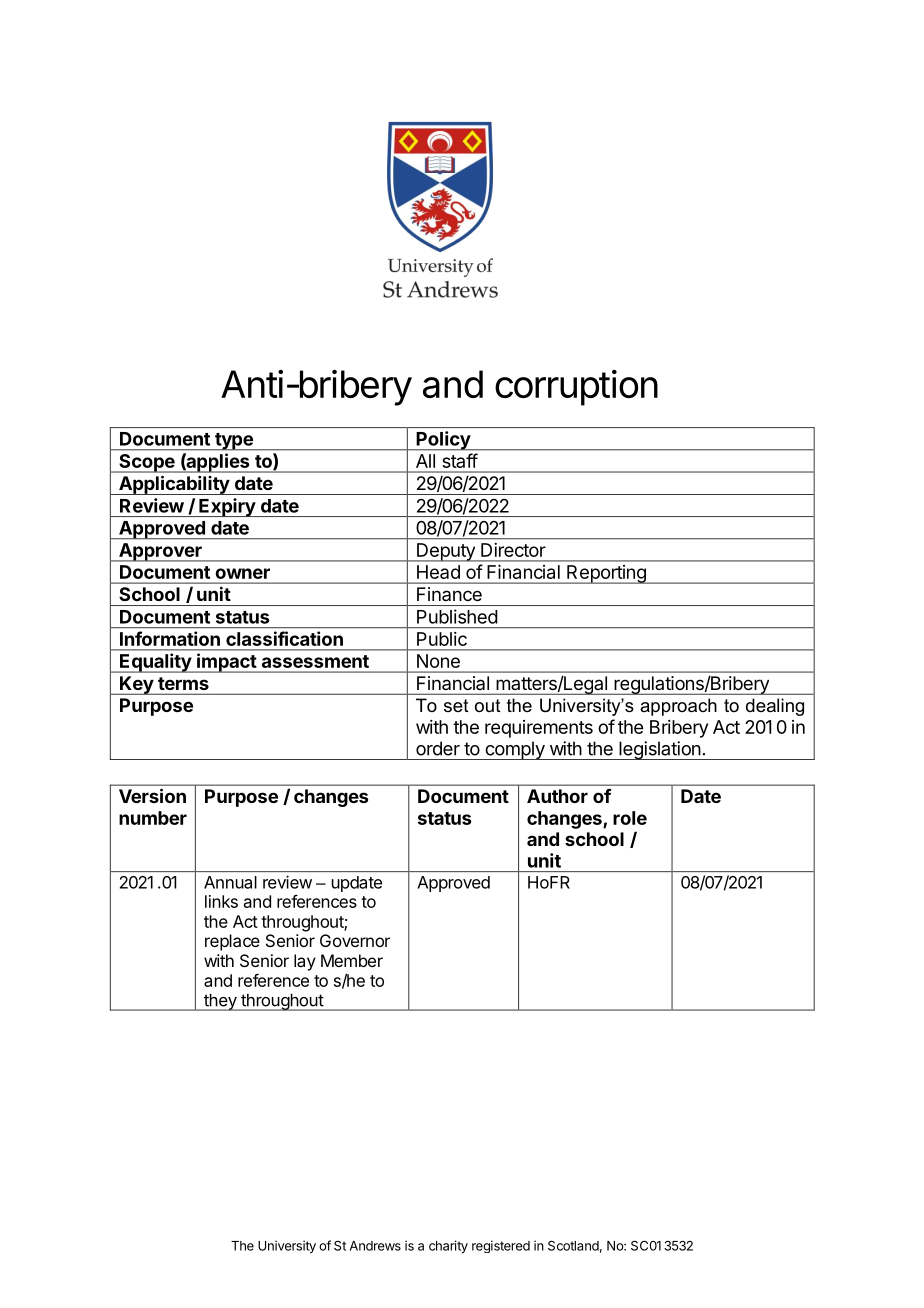 This screenshot has height=1308, width=924. I want to click on Policy, so click(443, 441).
